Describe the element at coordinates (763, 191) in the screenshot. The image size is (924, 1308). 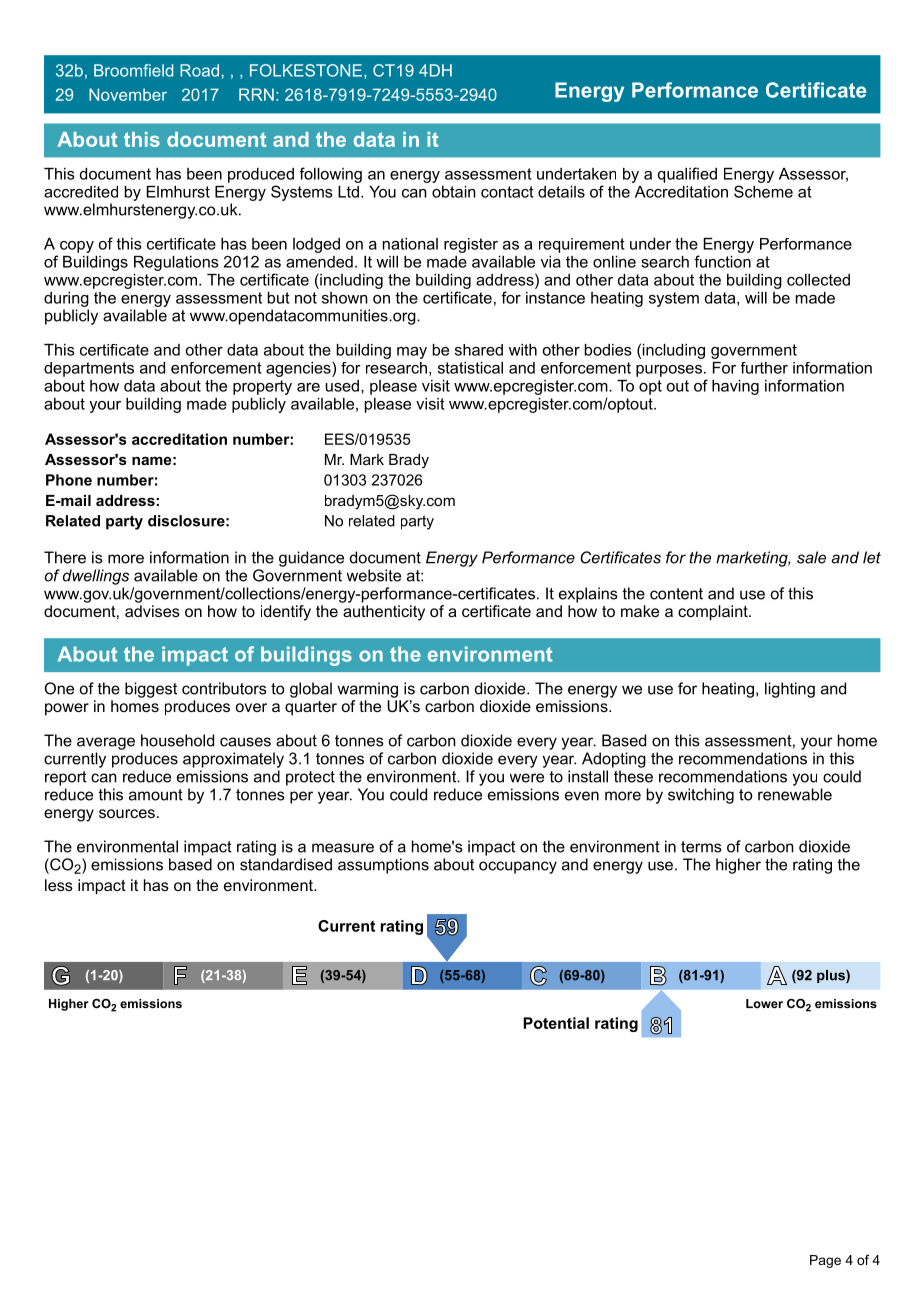
I see `Scheme` at that location.
